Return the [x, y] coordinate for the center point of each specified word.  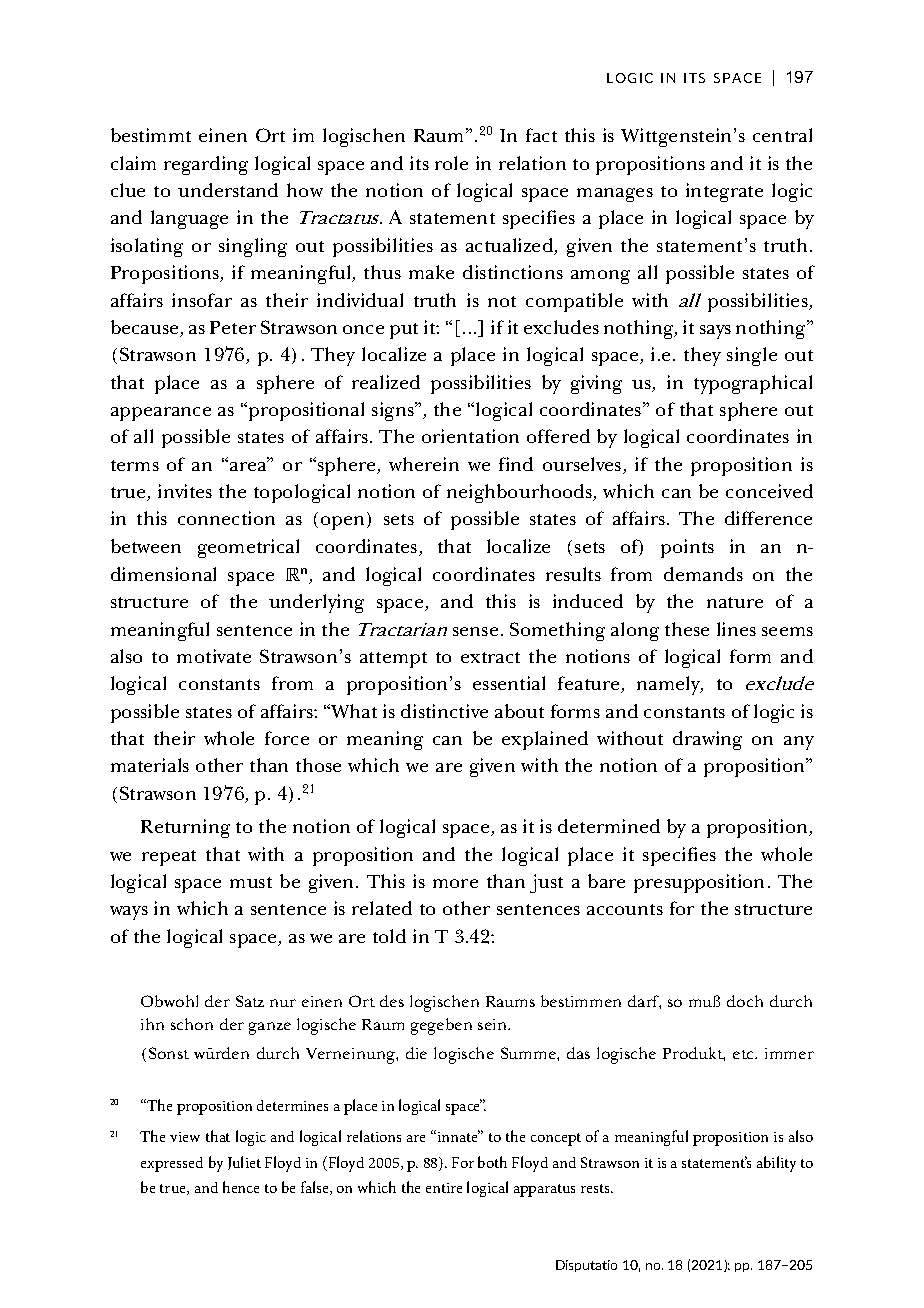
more [455, 883]
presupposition [699, 883]
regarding [206, 165]
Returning [185, 828]
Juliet [244, 1163]
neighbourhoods [520, 493]
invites [185, 491]
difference [768, 518]
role [451, 163]
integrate [724, 192]
